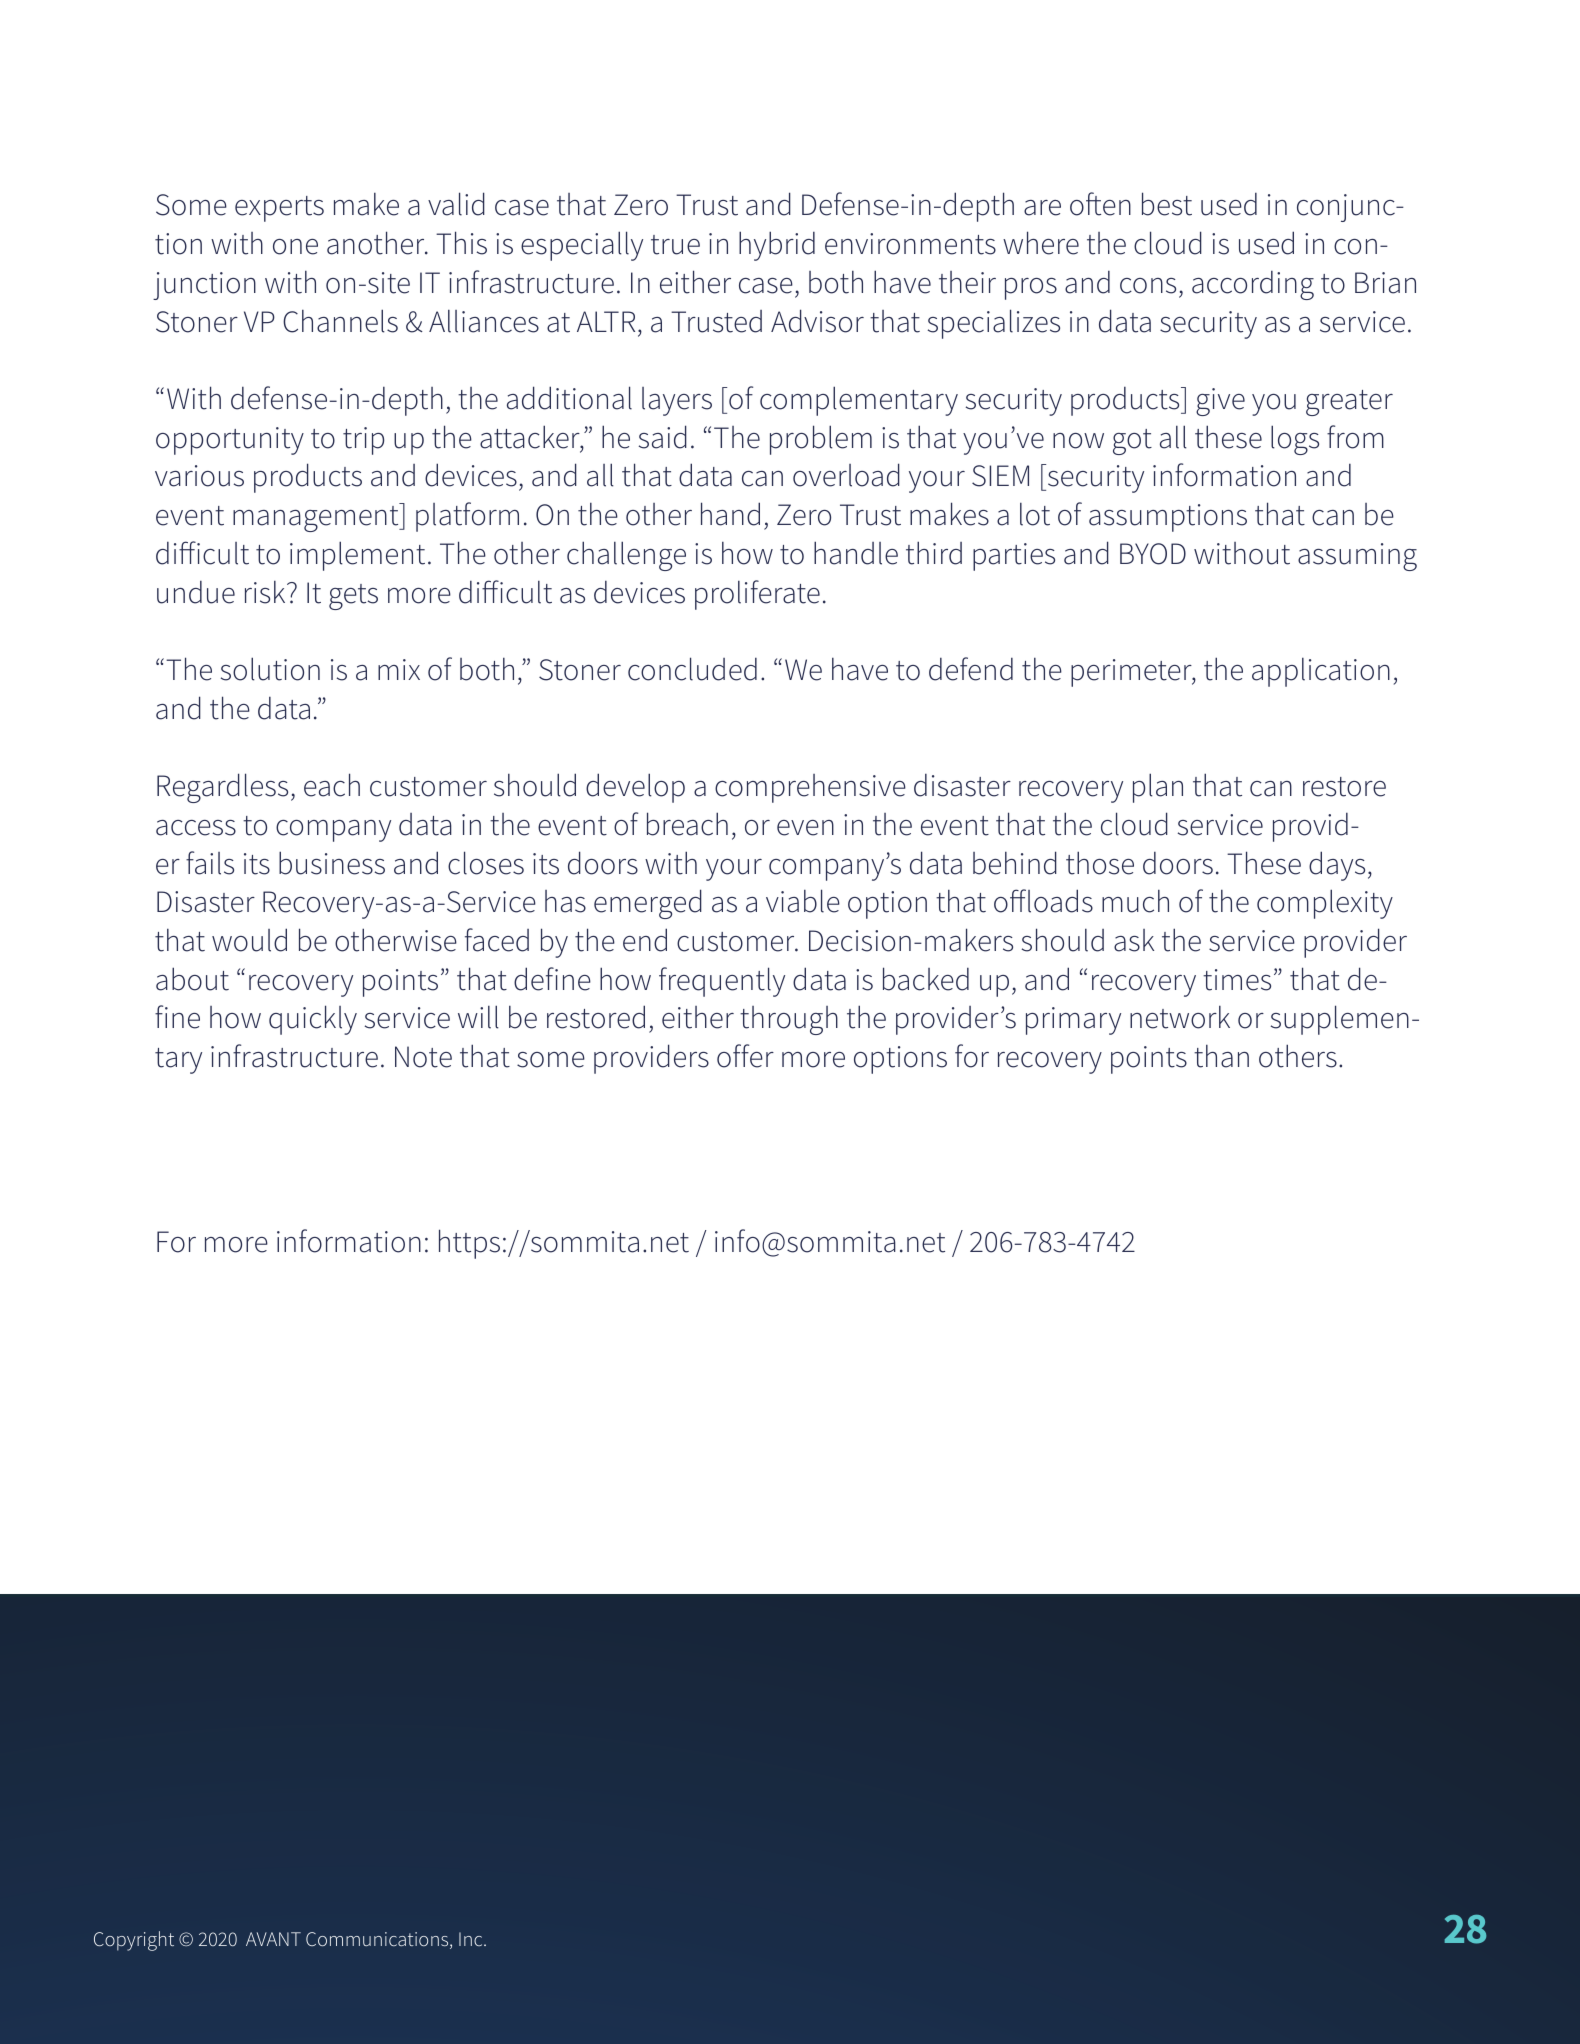  What do you see at coordinates (1295, 440) in the image?
I see `logs` at bounding box center [1295, 440].
